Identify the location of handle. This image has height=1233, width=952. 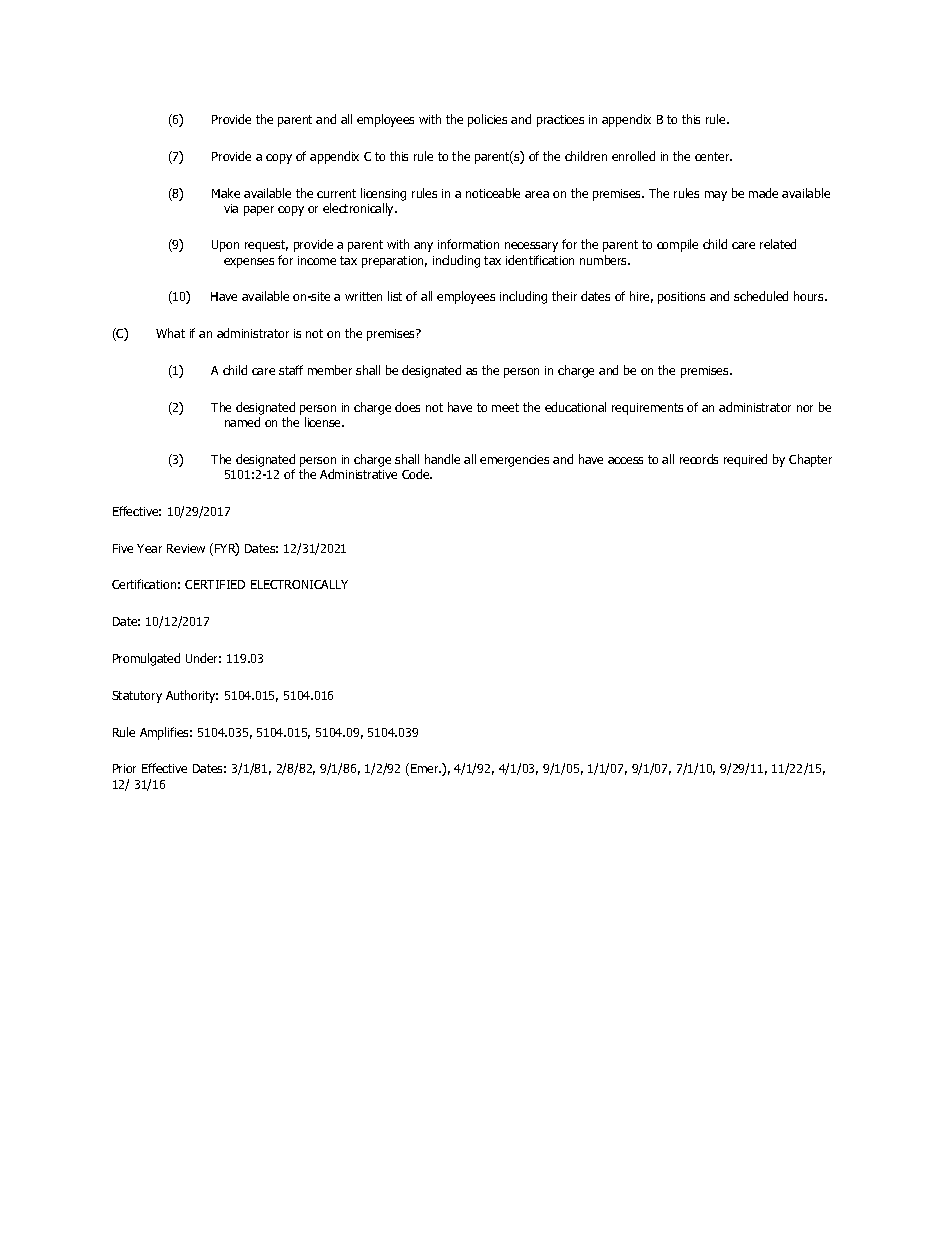
(442, 459).
